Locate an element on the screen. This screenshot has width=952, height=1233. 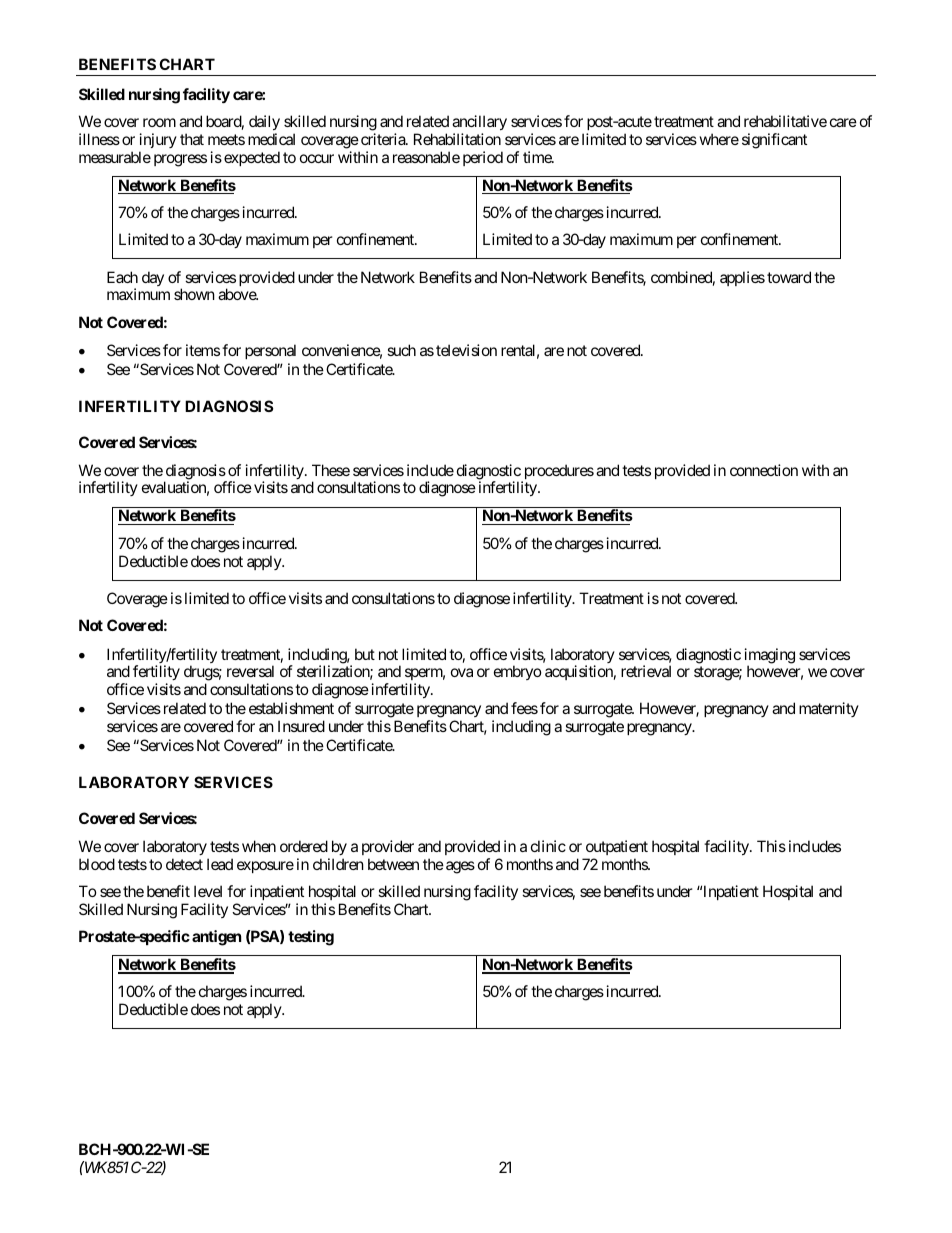
Rehabilitation is located at coordinates (457, 139).
